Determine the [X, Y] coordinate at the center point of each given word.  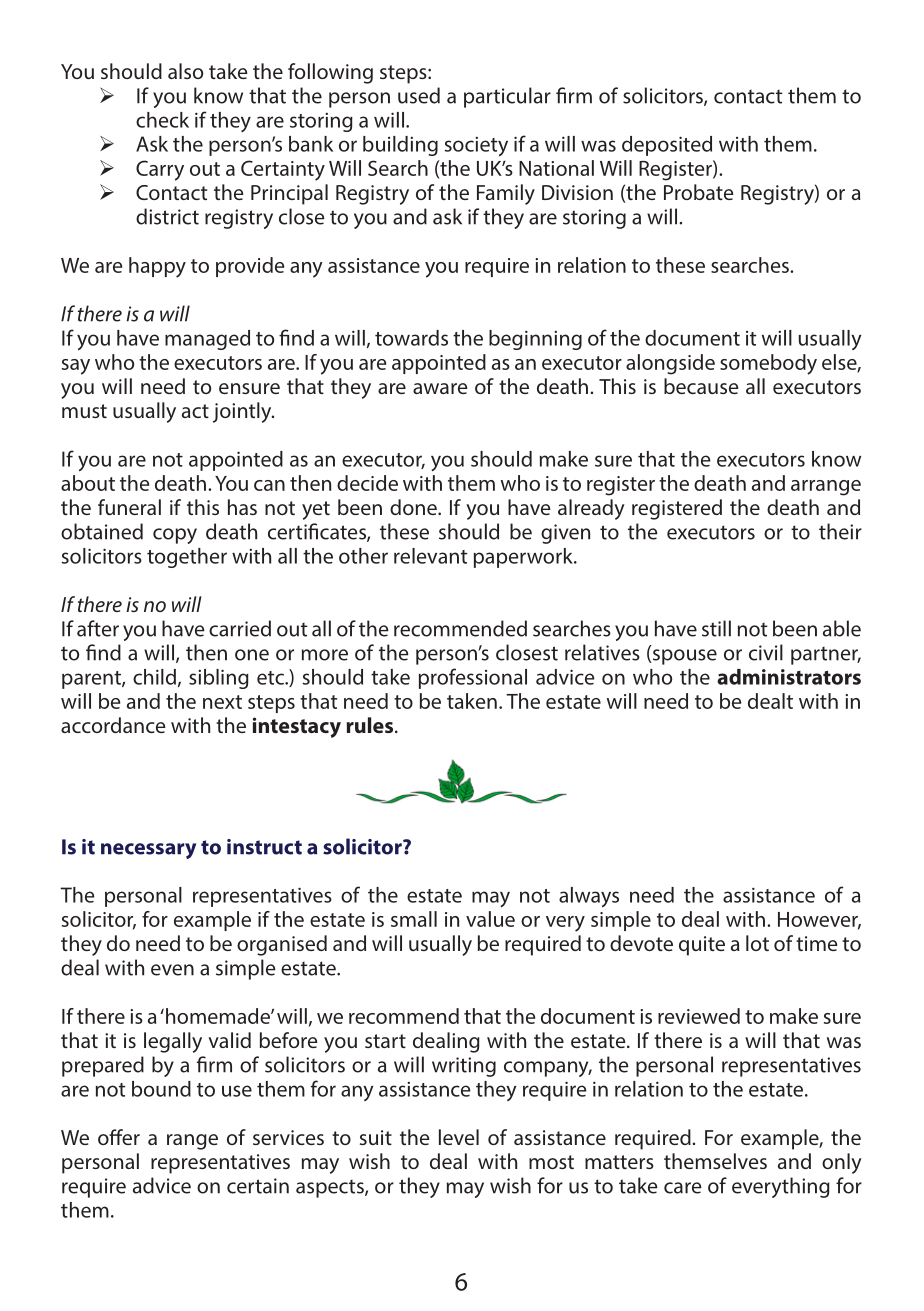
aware [440, 388]
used [419, 95]
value [490, 919]
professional [473, 678]
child [154, 677]
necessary [148, 851]
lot [757, 943]
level [459, 1137]
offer [119, 1137]
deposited [667, 146]
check [162, 120]
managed [207, 340]
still [716, 628]
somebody [768, 364]
